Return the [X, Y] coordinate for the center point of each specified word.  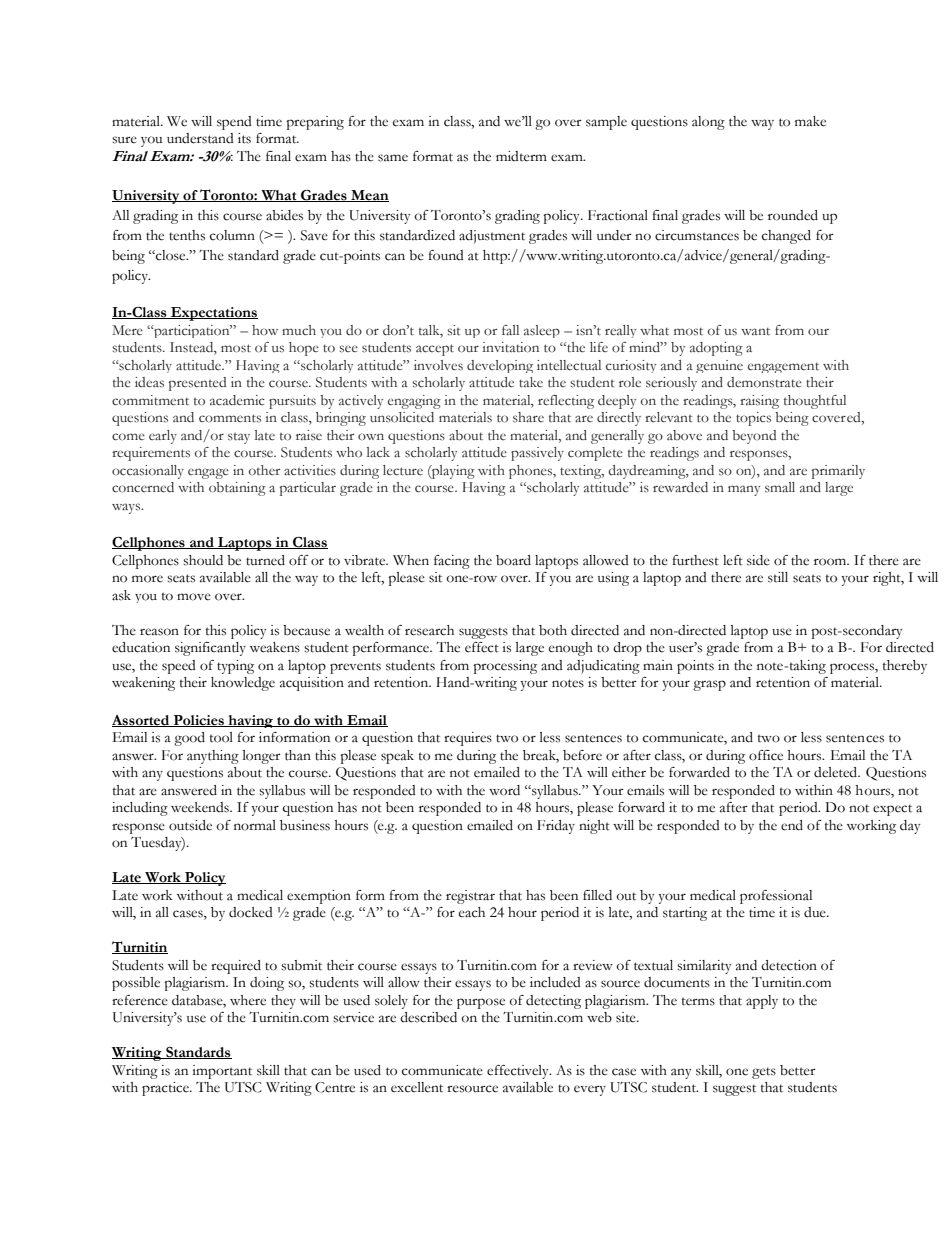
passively [537, 454]
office [766, 755]
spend [234, 123]
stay [239, 438]
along [708, 123]
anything [213, 757]
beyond [754, 437]
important [222, 1072]
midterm [521, 156]
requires [468, 739]
